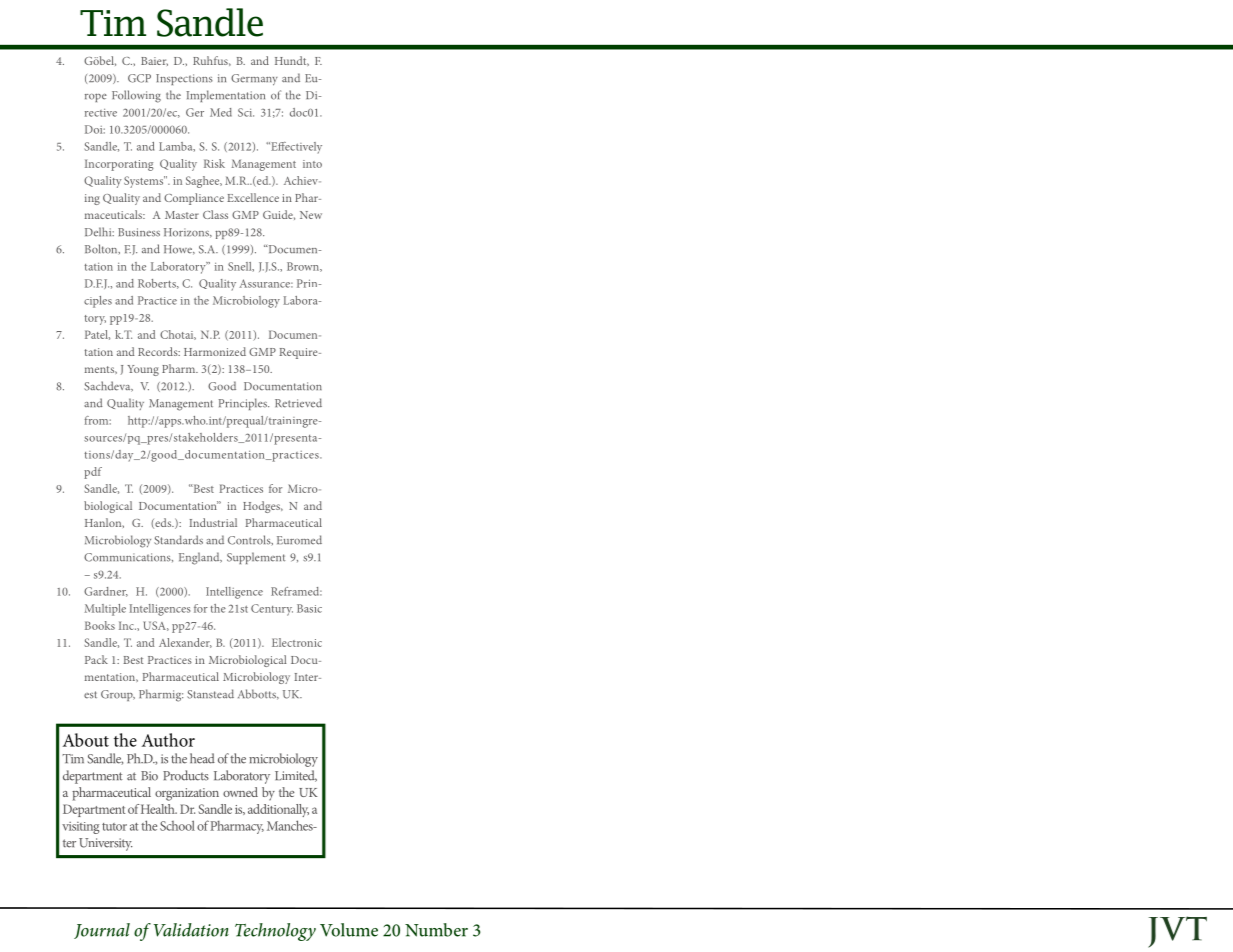 Image resolution: width=1233 pixels, height=952 pixels. What do you see at coordinates (311, 215) in the screenshot?
I see `New` at bounding box center [311, 215].
